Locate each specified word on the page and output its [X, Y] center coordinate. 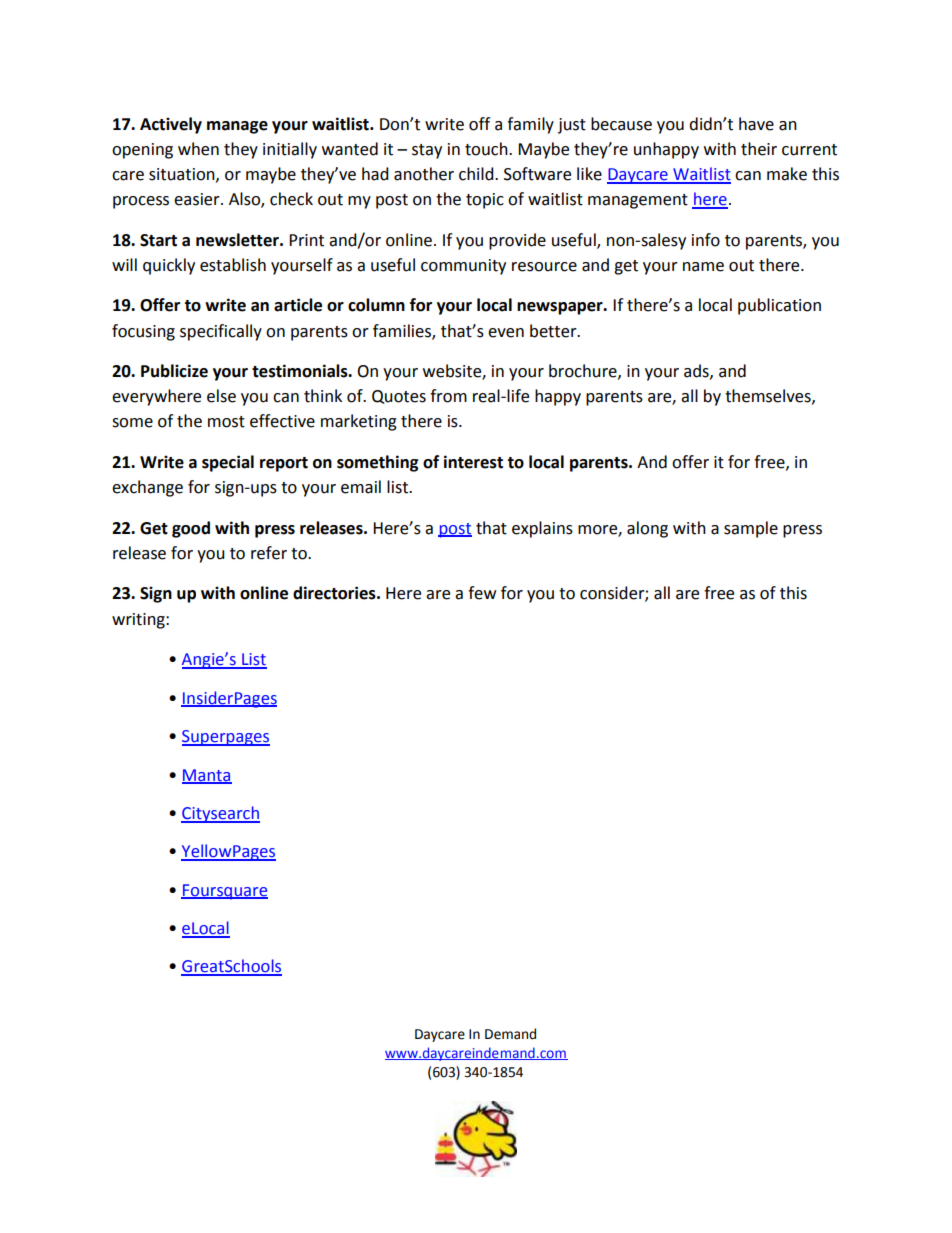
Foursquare [224, 892]
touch [487, 149]
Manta [207, 776]
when [198, 149]
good [191, 529]
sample [751, 529]
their [759, 149]
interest [473, 462]
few [482, 593]
